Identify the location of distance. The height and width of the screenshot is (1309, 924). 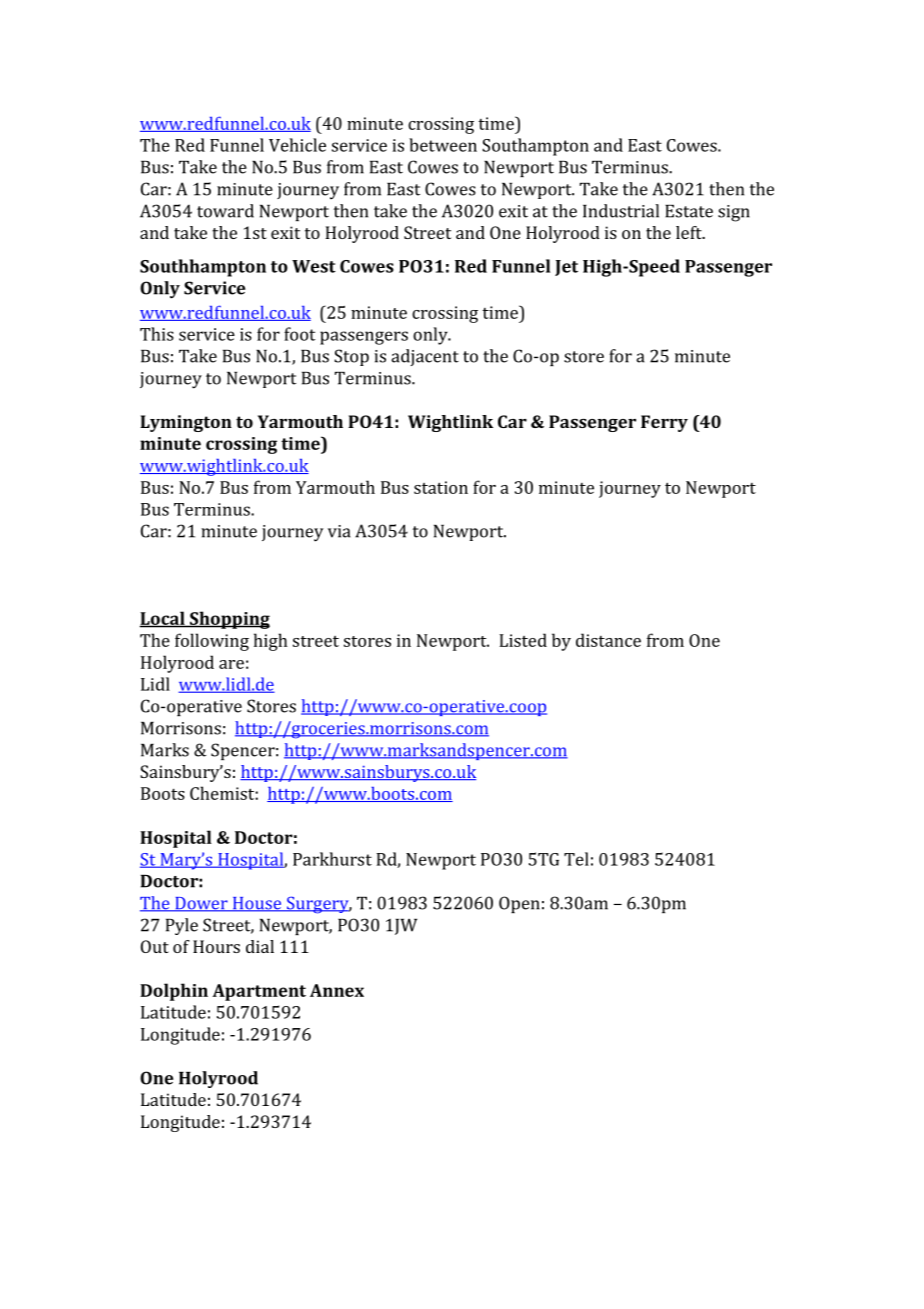
(608, 640).
